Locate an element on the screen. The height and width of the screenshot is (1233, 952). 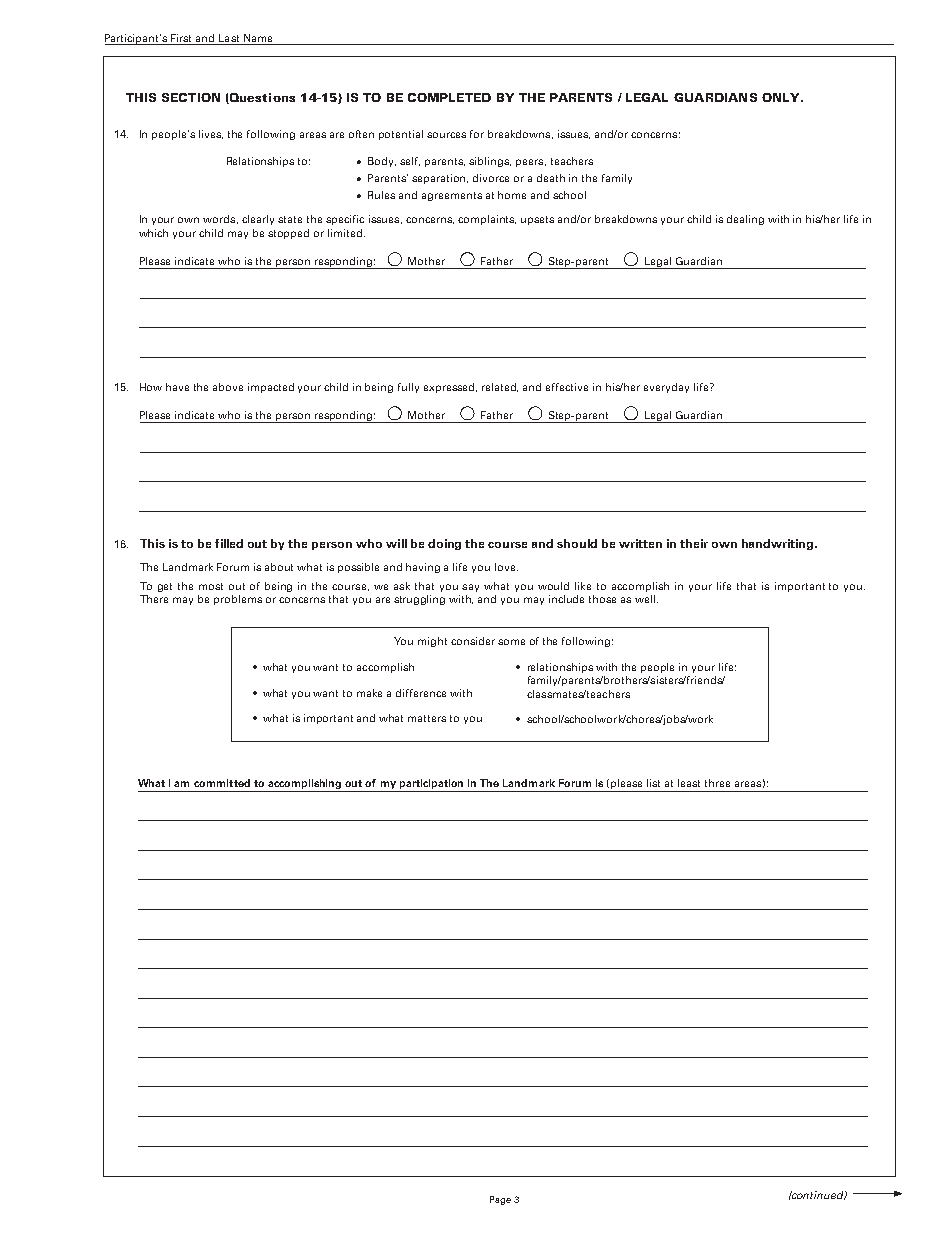
Page is located at coordinates (500, 1200).
